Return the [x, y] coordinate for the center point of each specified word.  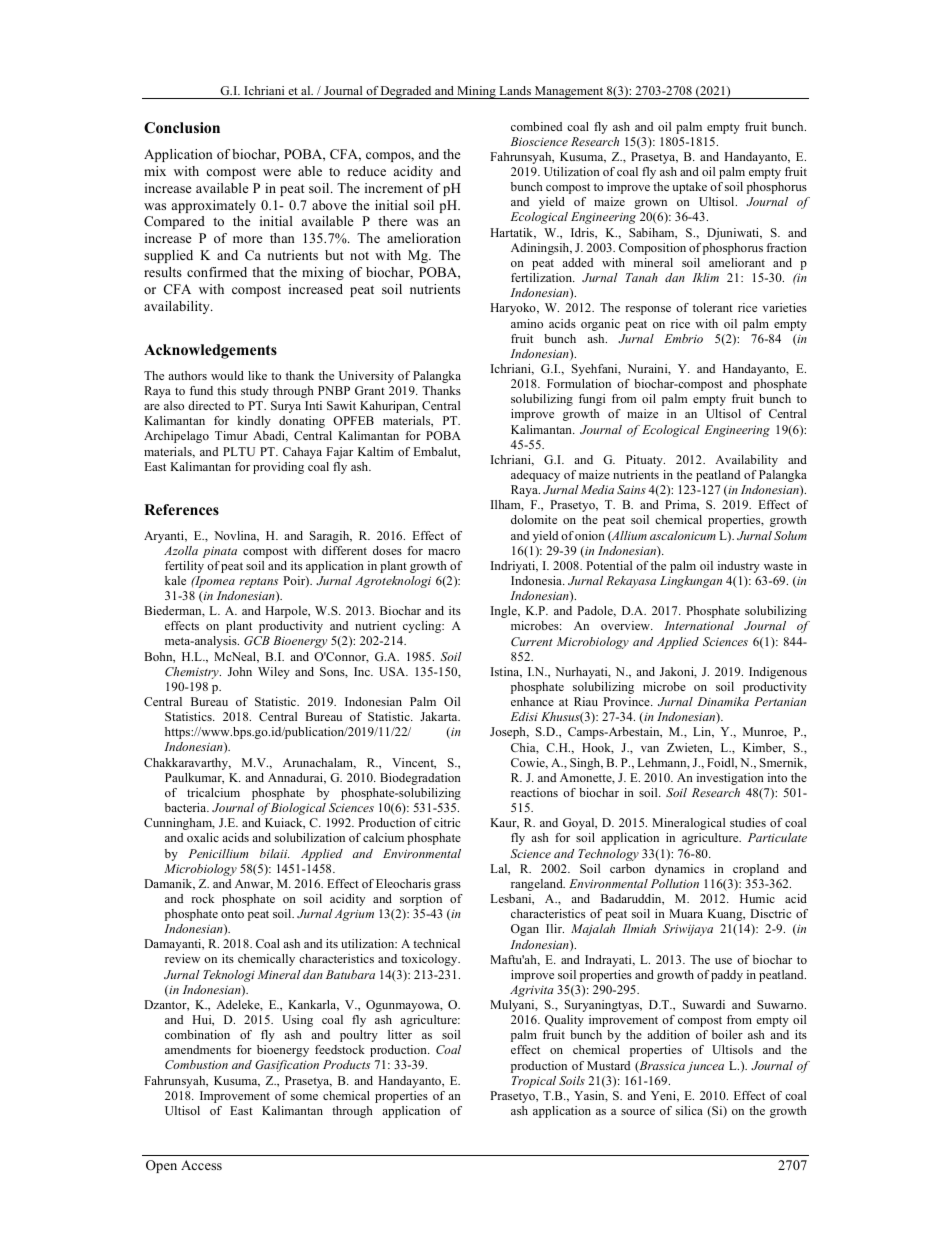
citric [447, 822]
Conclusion [182, 128]
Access [201, 1165]
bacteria [187, 807]
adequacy [535, 476]
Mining [476, 92]
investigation [730, 779]
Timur [231, 435]
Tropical [534, 1082]
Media [597, 489]
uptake [689, 188]
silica [689, 1110]
